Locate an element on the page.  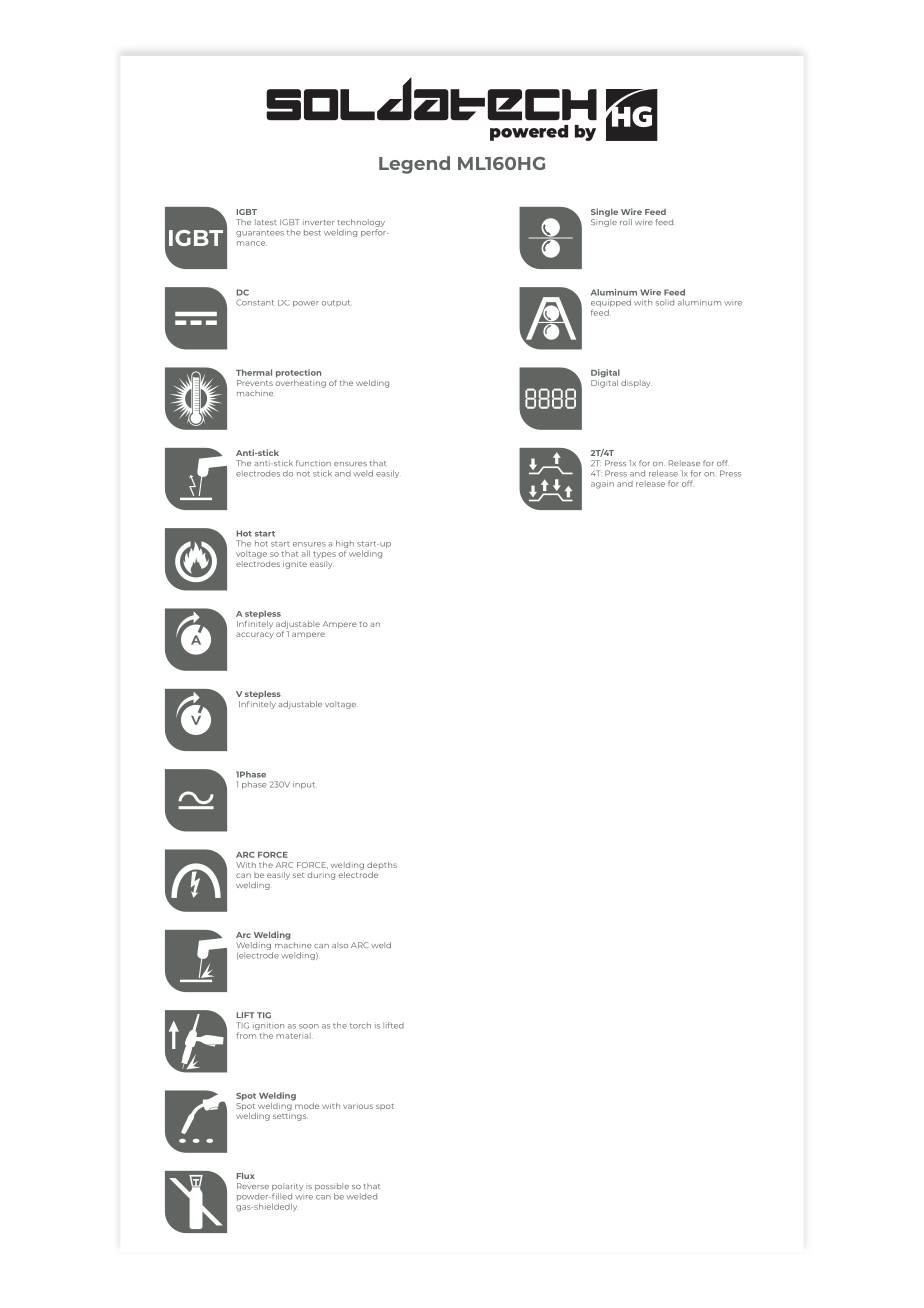
depths is located at coordinates (382, 865).
